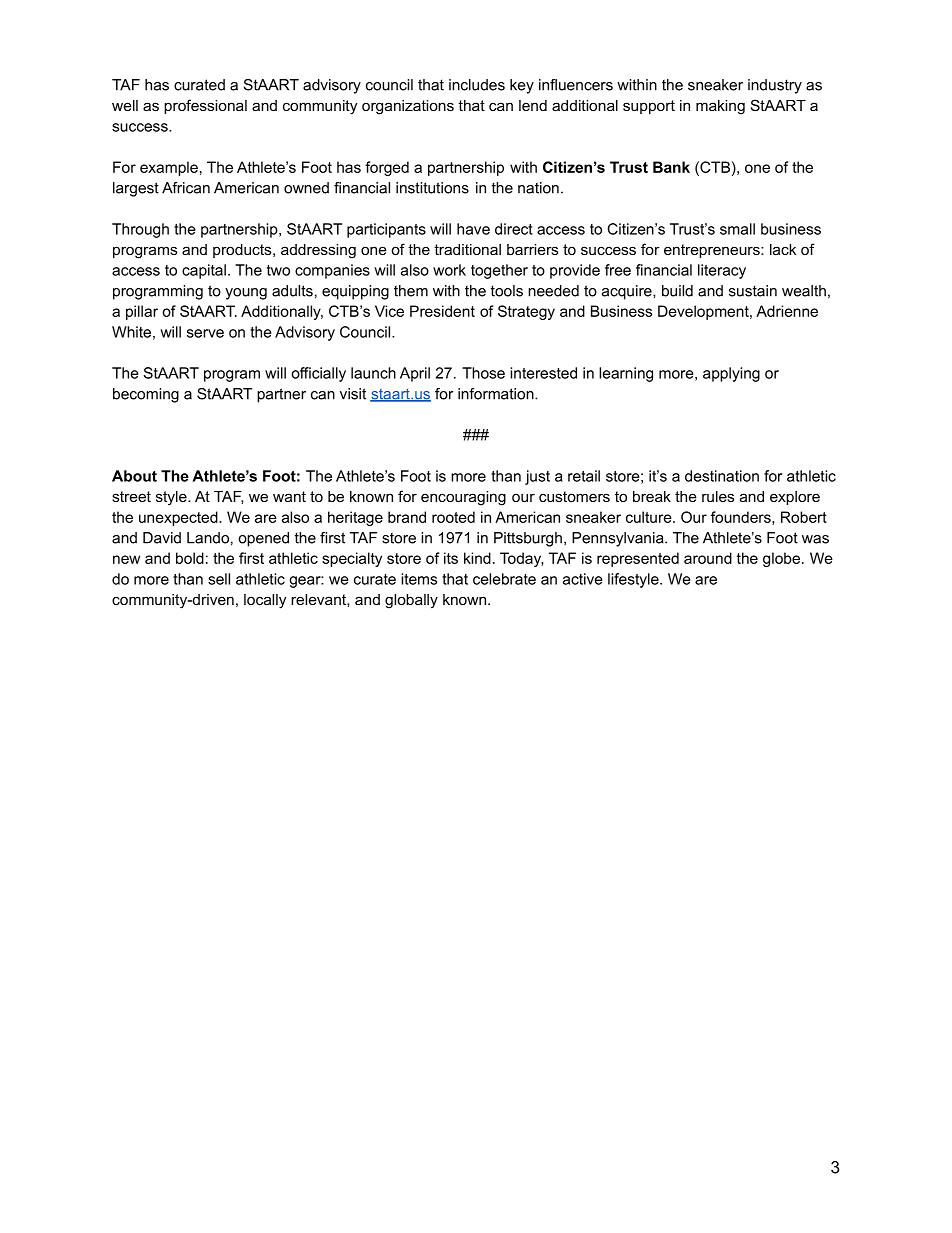  Describe the element at coordinates (477, 85) in the document. I see `includes` at that location.
